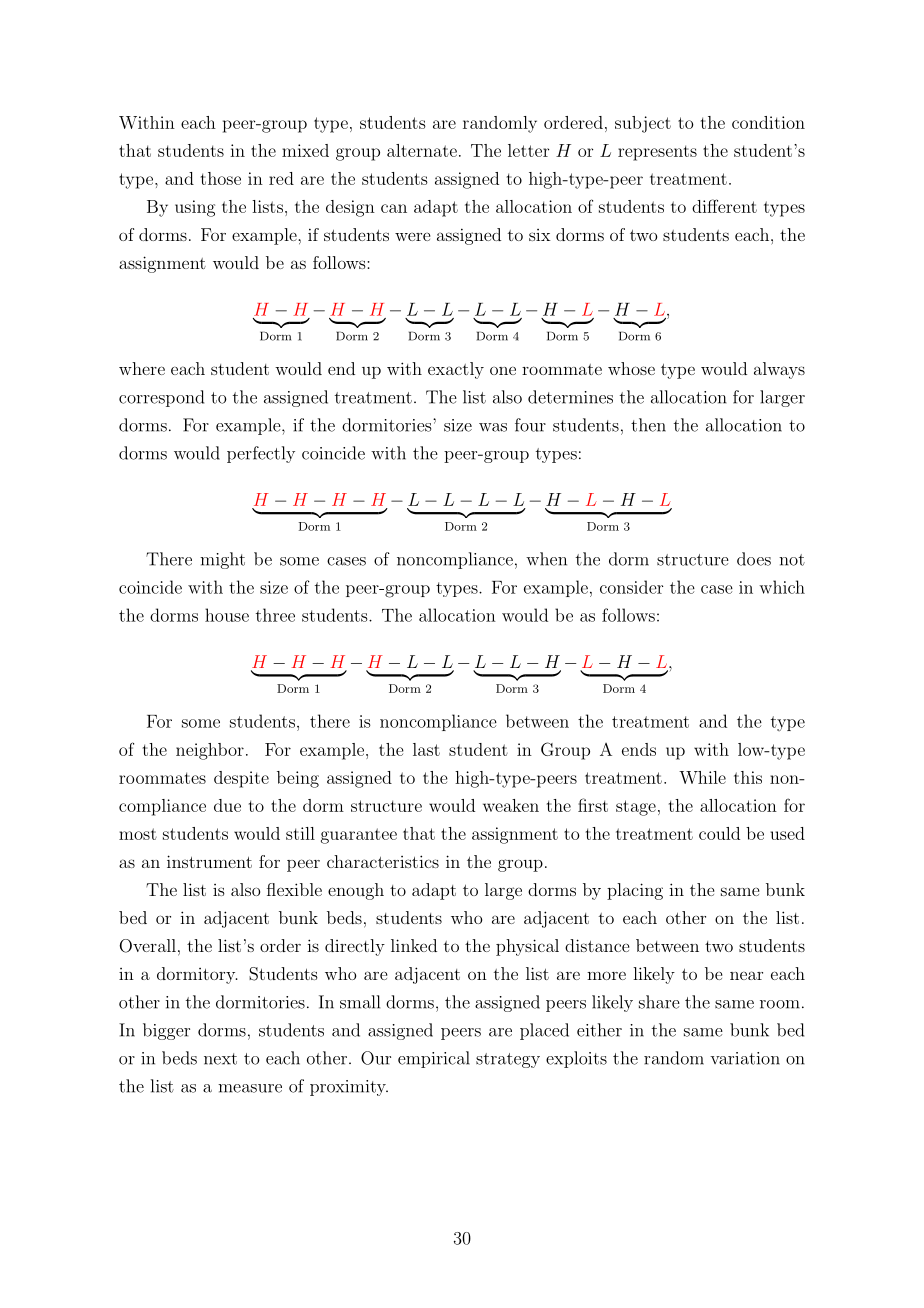  Describe the element at coordinates (227, 615) in the image. I see `house` at that location.
